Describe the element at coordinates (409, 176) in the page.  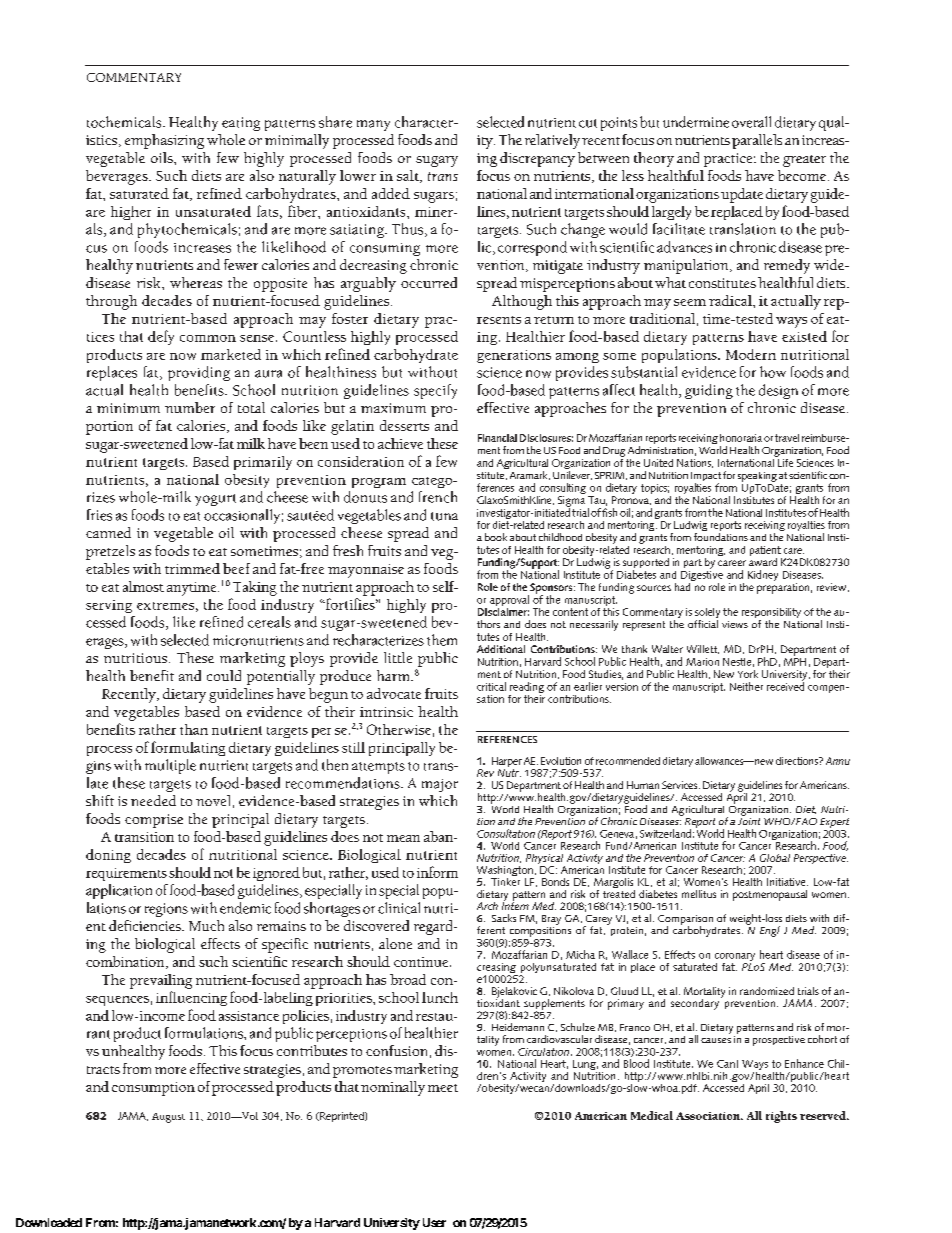
I see `salt` at that location.
